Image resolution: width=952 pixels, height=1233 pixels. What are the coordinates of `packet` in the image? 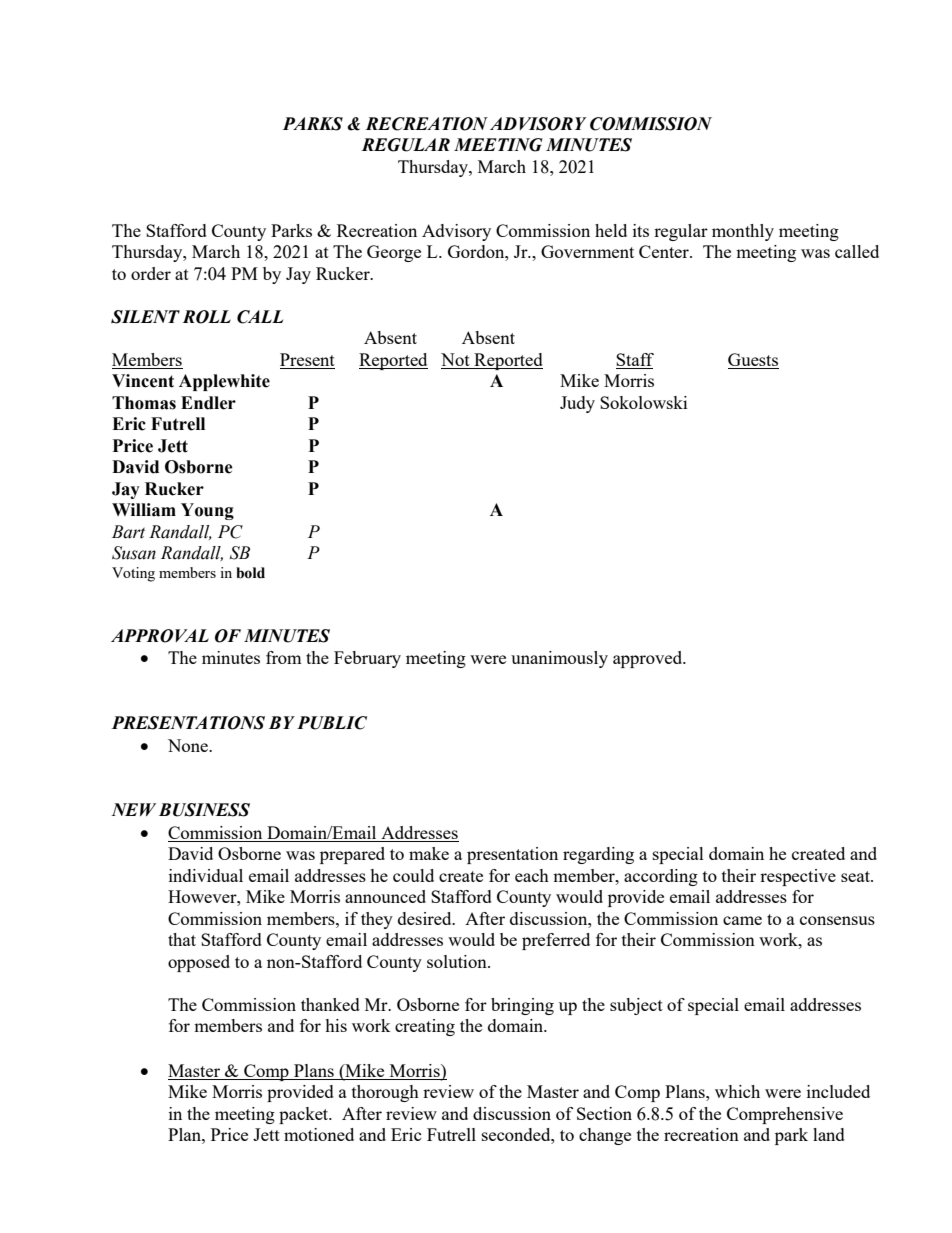 It's located at (305, 1115).
